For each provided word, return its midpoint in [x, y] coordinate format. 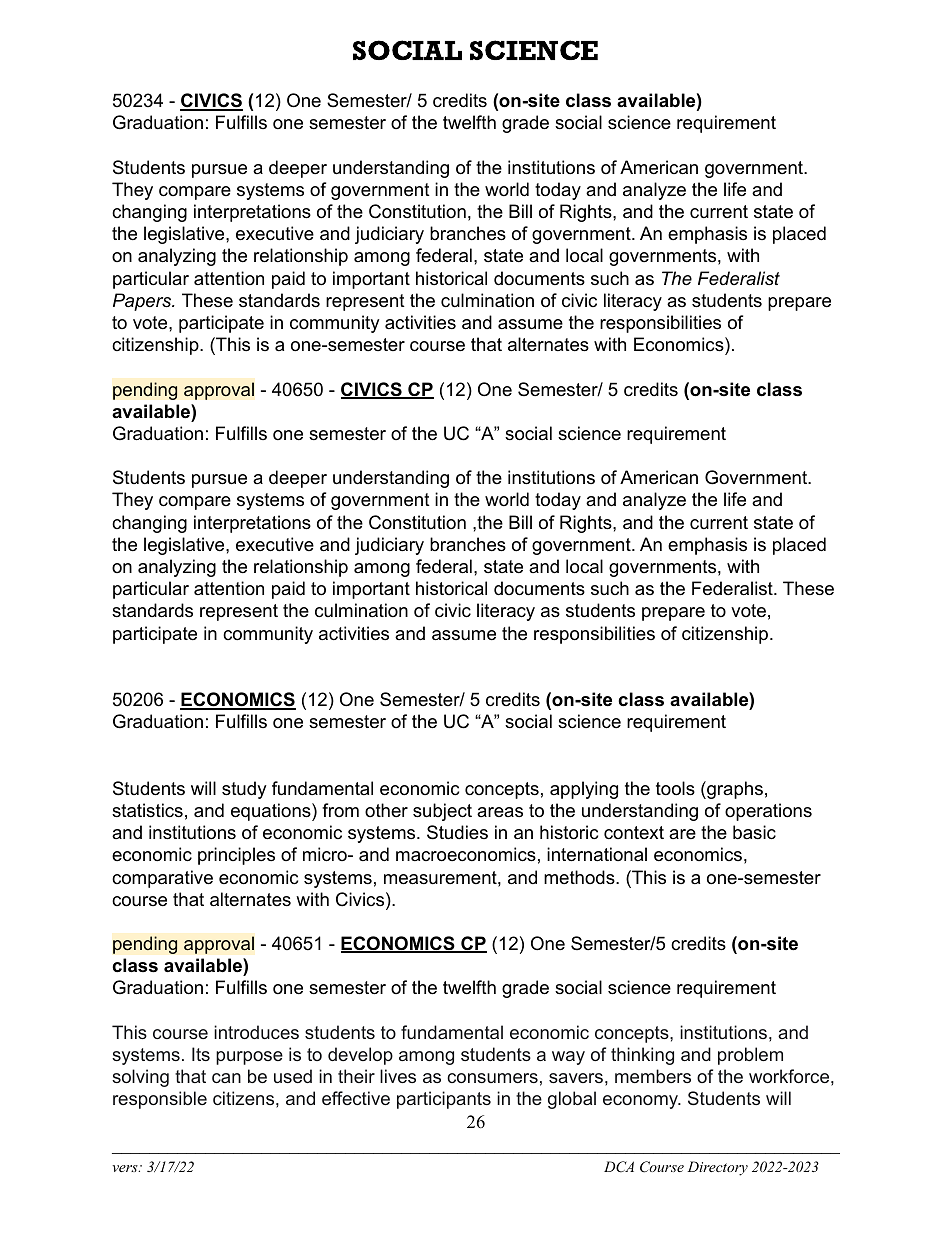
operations [768, 812]
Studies [457, 832]
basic [754, 832]
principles [236, 856]
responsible [160, 1100]
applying [584, 790]
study [244, 790]
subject [442, 812]
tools [675, 788]
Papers [143, 302]
